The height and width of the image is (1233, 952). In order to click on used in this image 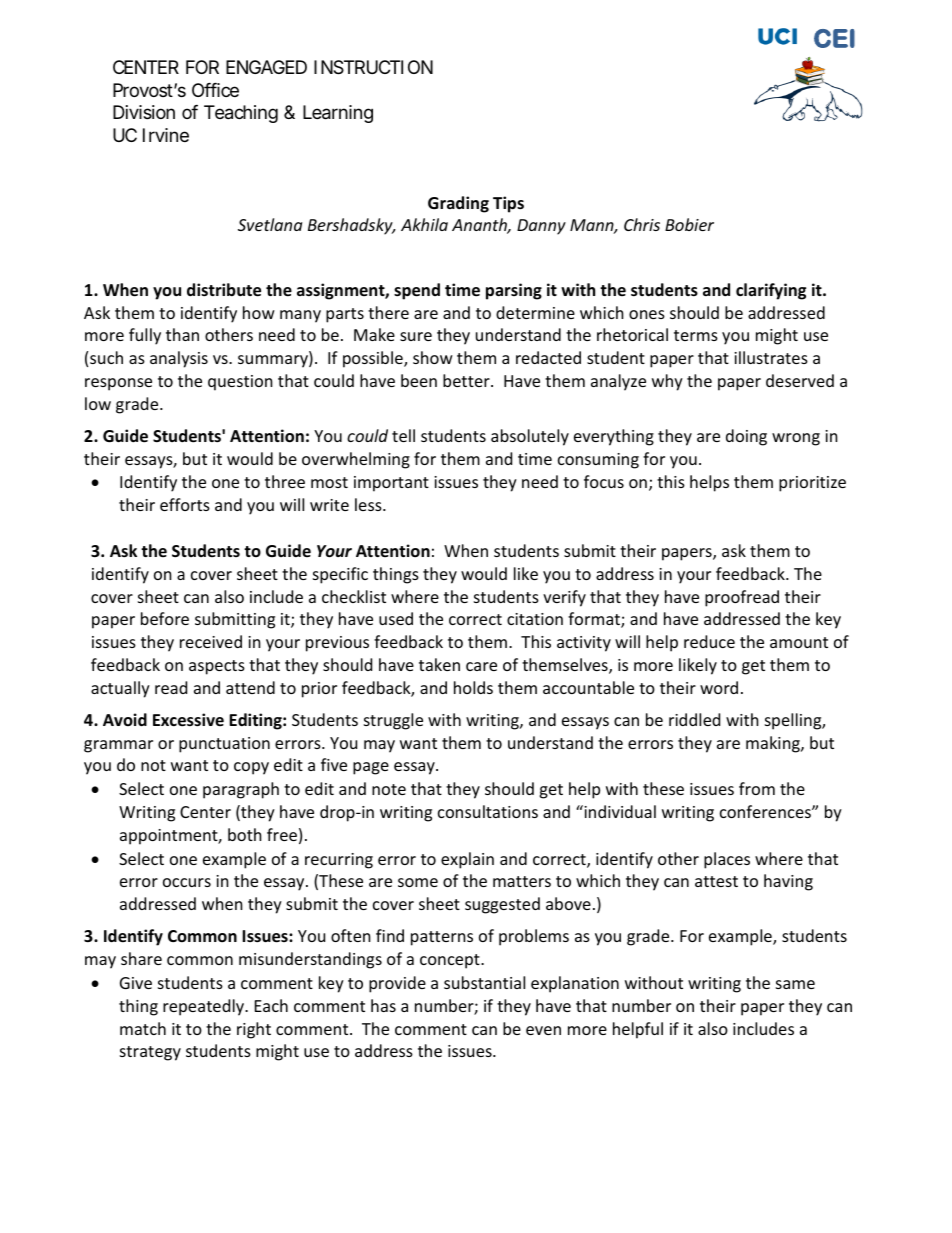, I will do `click(396, 618)`.
